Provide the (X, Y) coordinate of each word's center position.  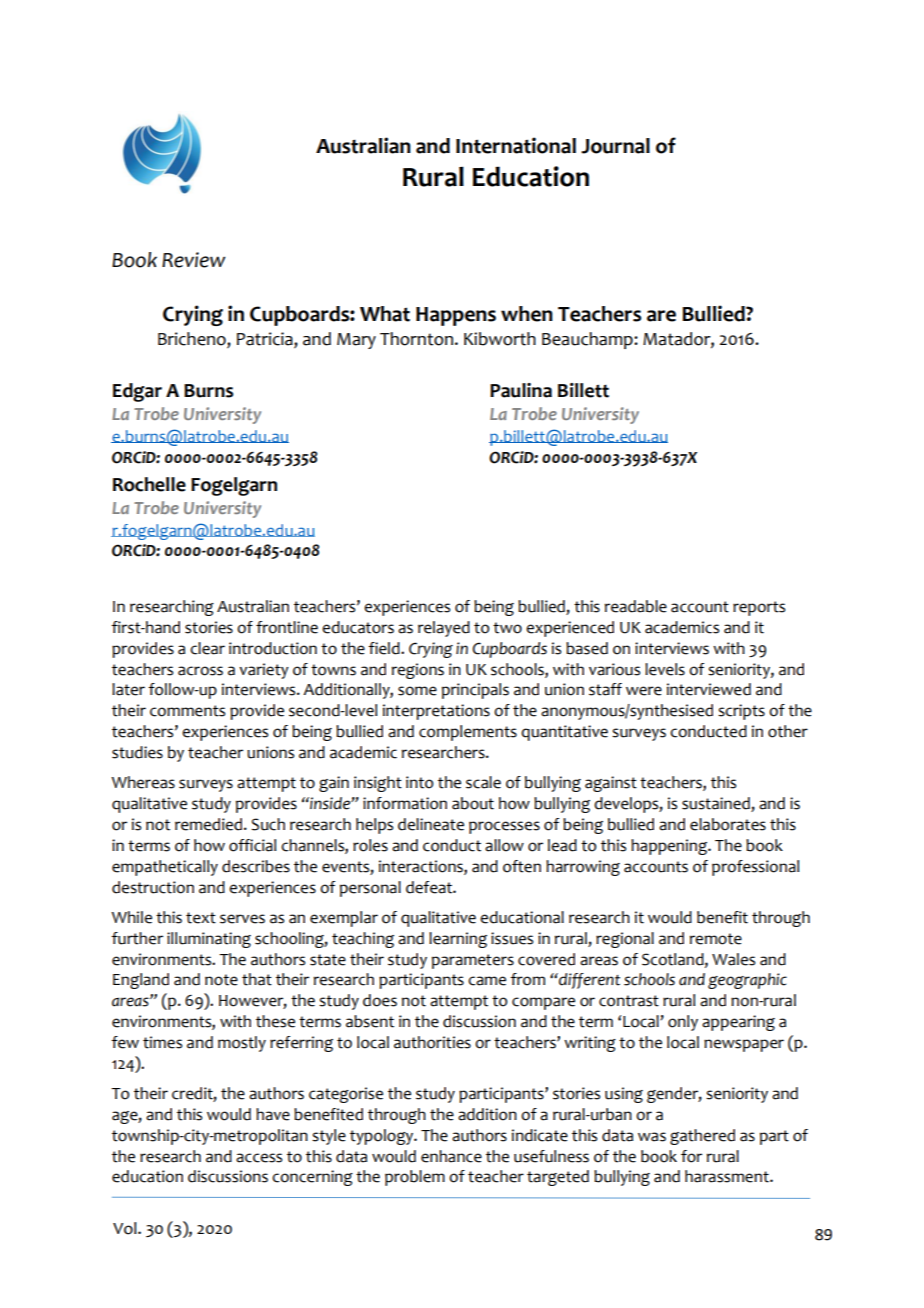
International (516, 145)
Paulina (521, 390)
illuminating (209, 940)
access (259, 1158)
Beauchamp (588, 340)
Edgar (137, 392)
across (200, 671)
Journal (615, 146)
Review (193, 260)
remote (716, 939)
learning (458, 940)
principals (475, 691)
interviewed (709, 689)
